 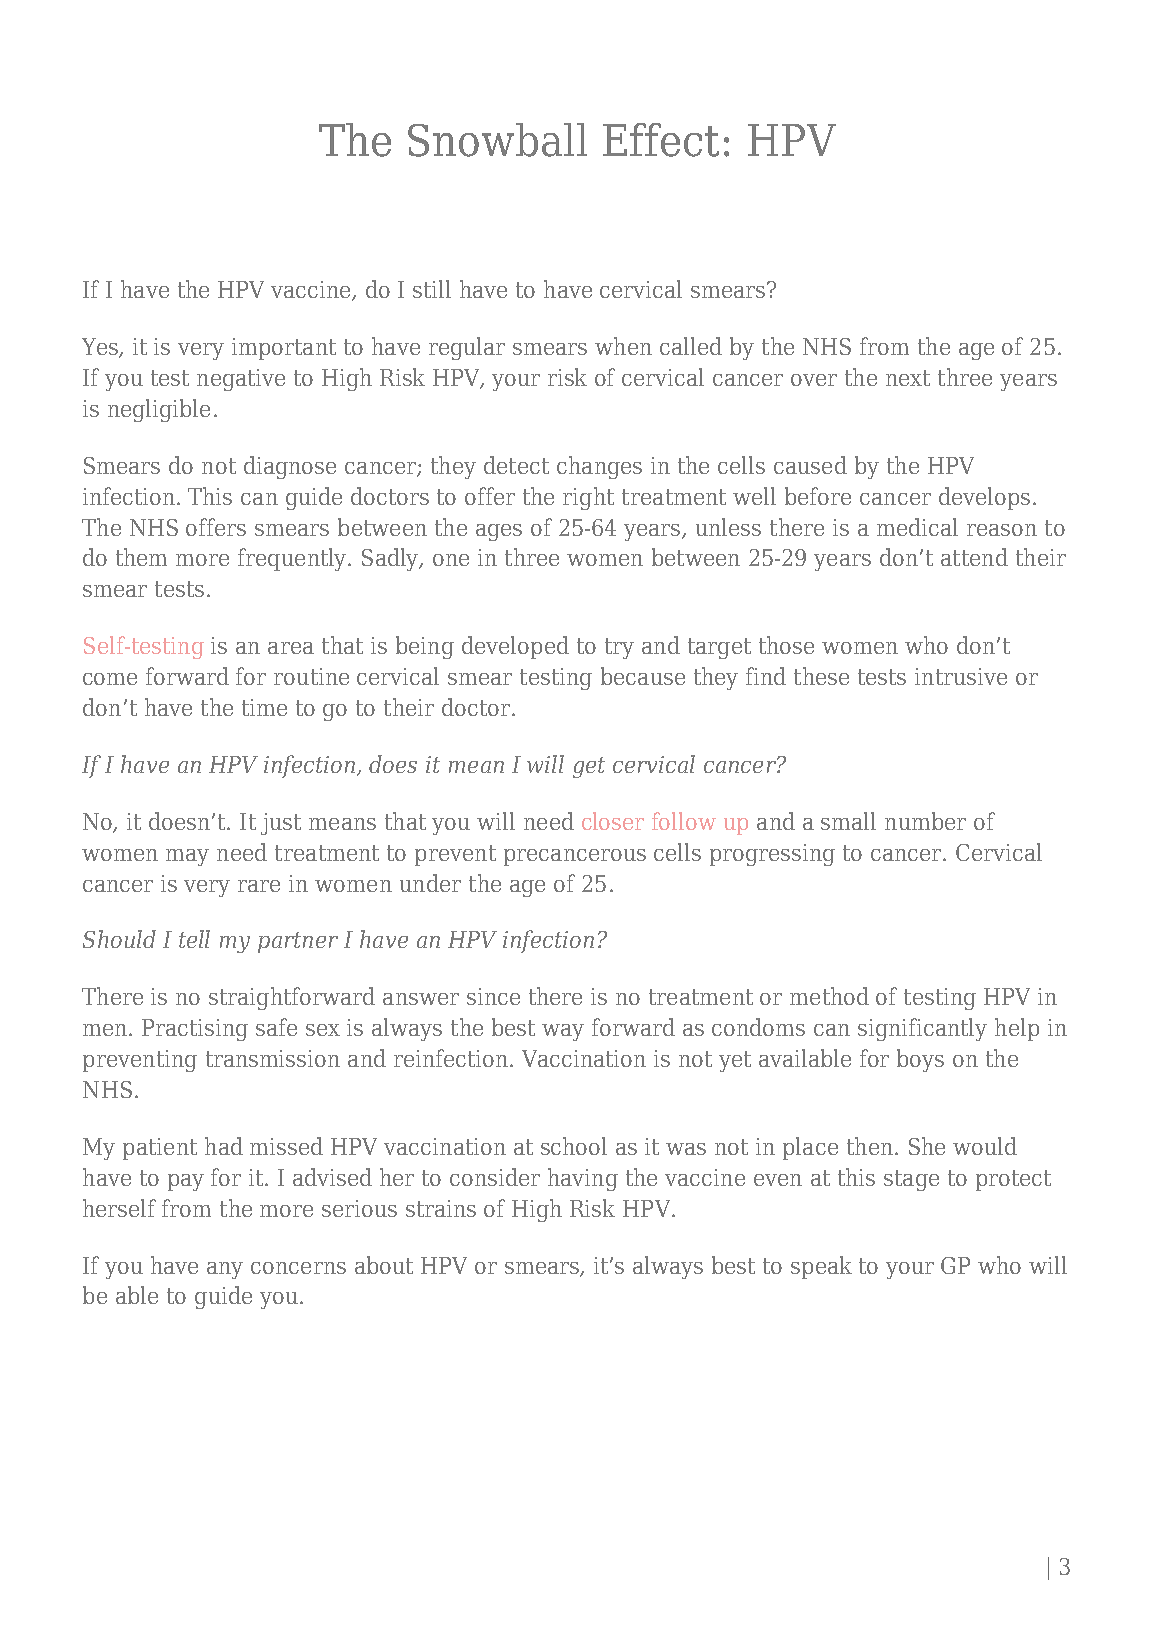 I want to click on still, so click(x=432, y=289).
